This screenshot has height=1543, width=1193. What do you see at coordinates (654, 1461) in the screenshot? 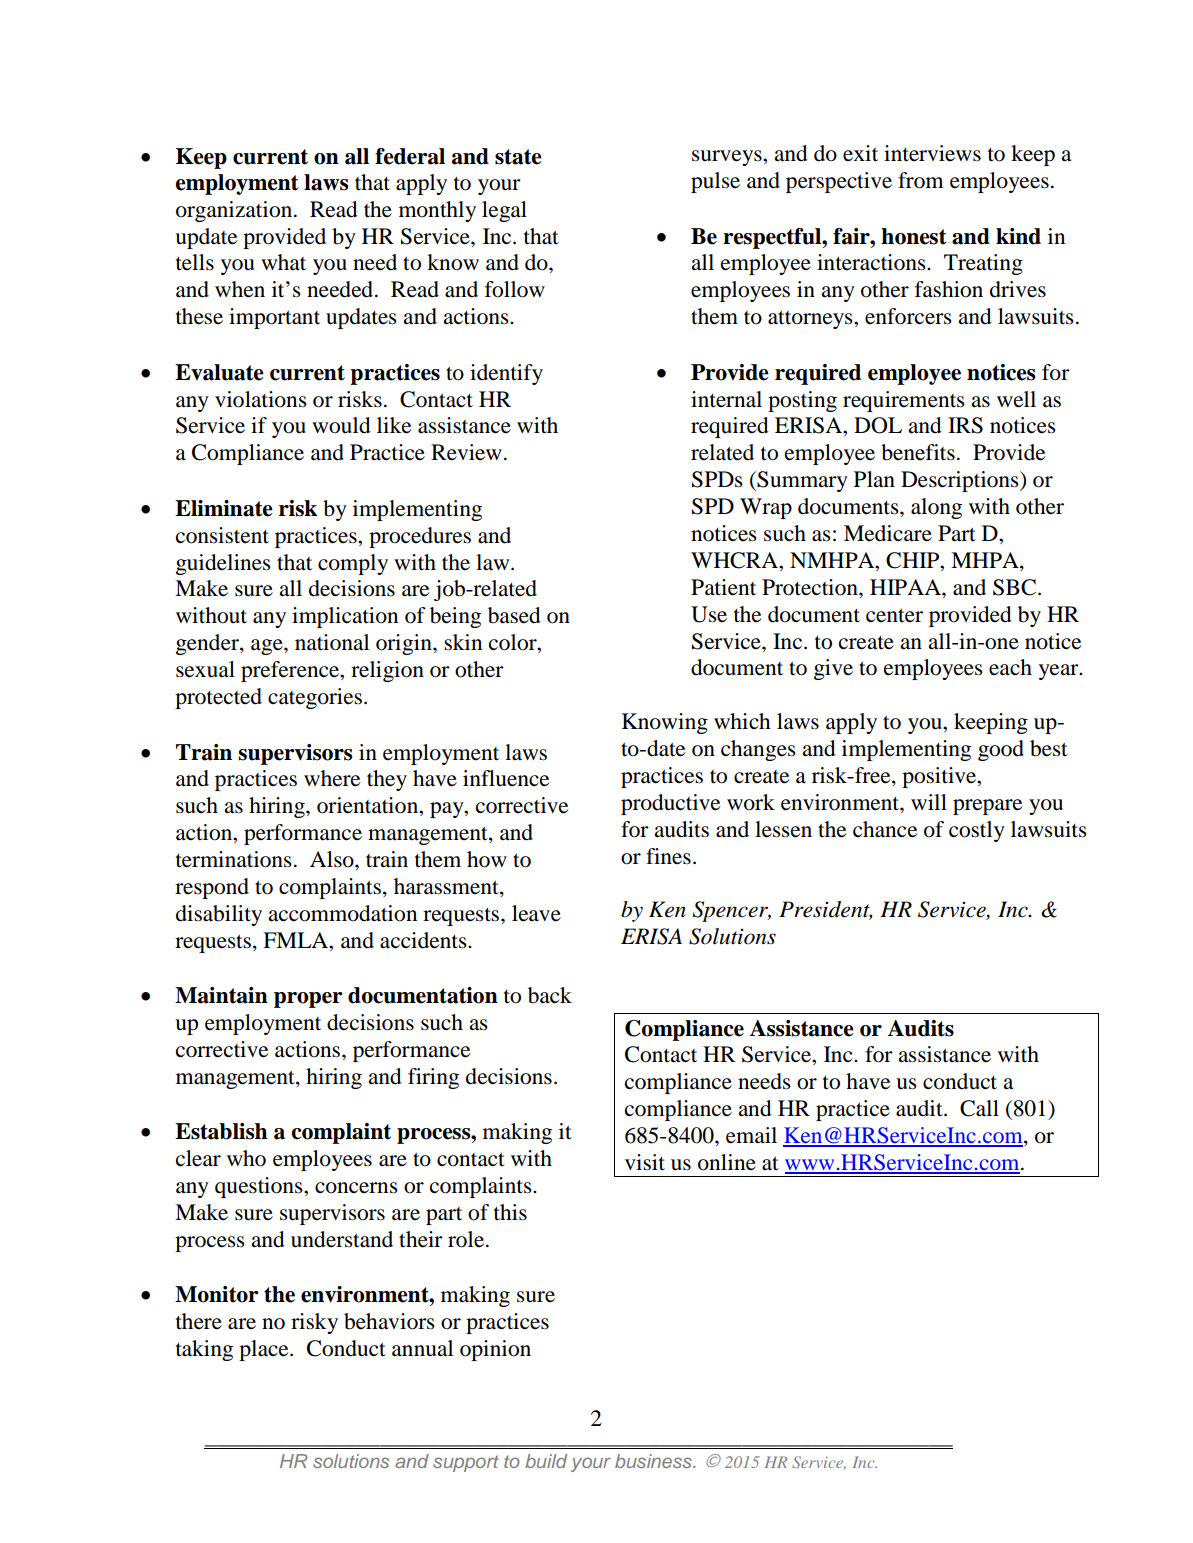
I see `business` at bounding box center [654, 1461].
